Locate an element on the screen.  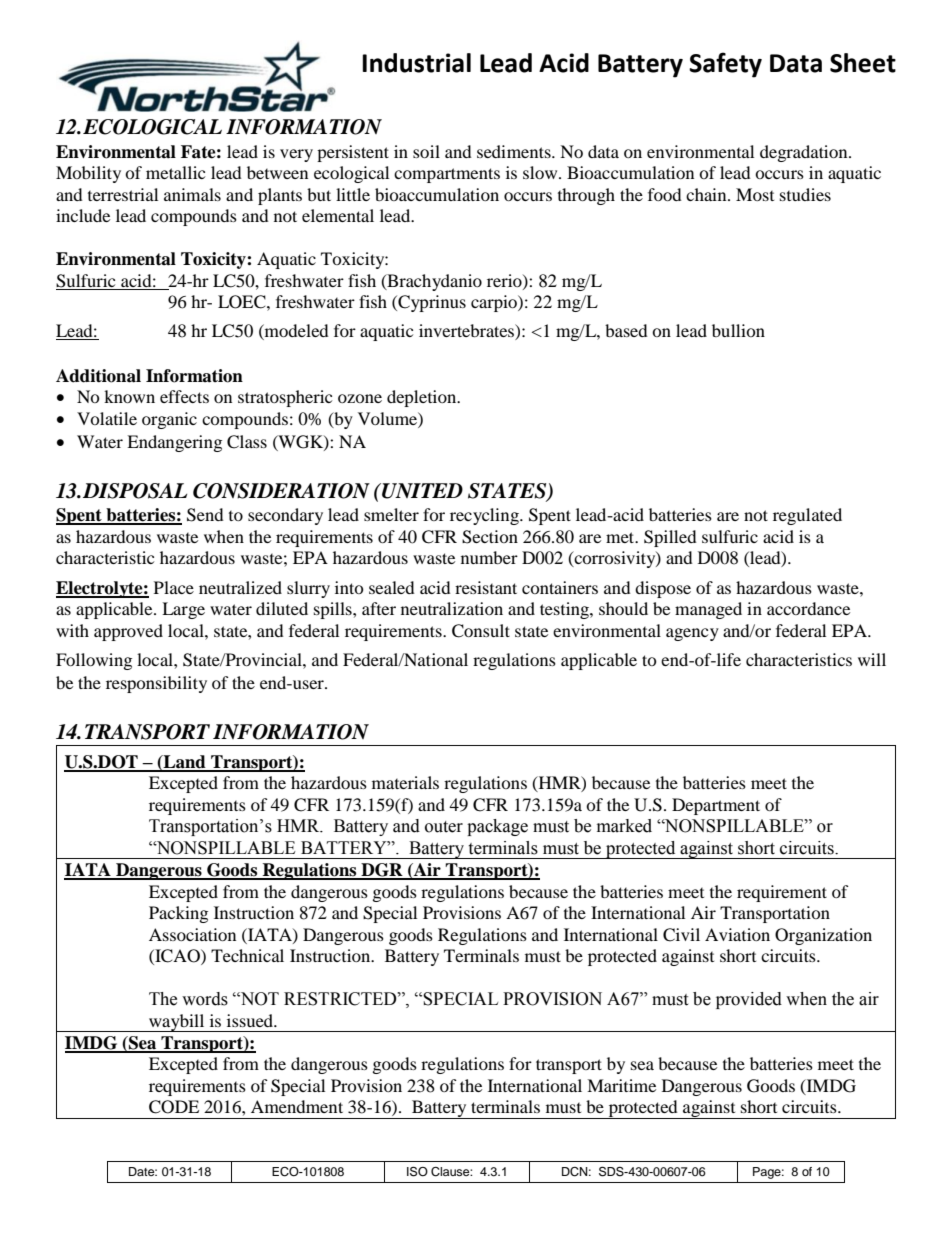
Large is located at coordinates (183, 610).
